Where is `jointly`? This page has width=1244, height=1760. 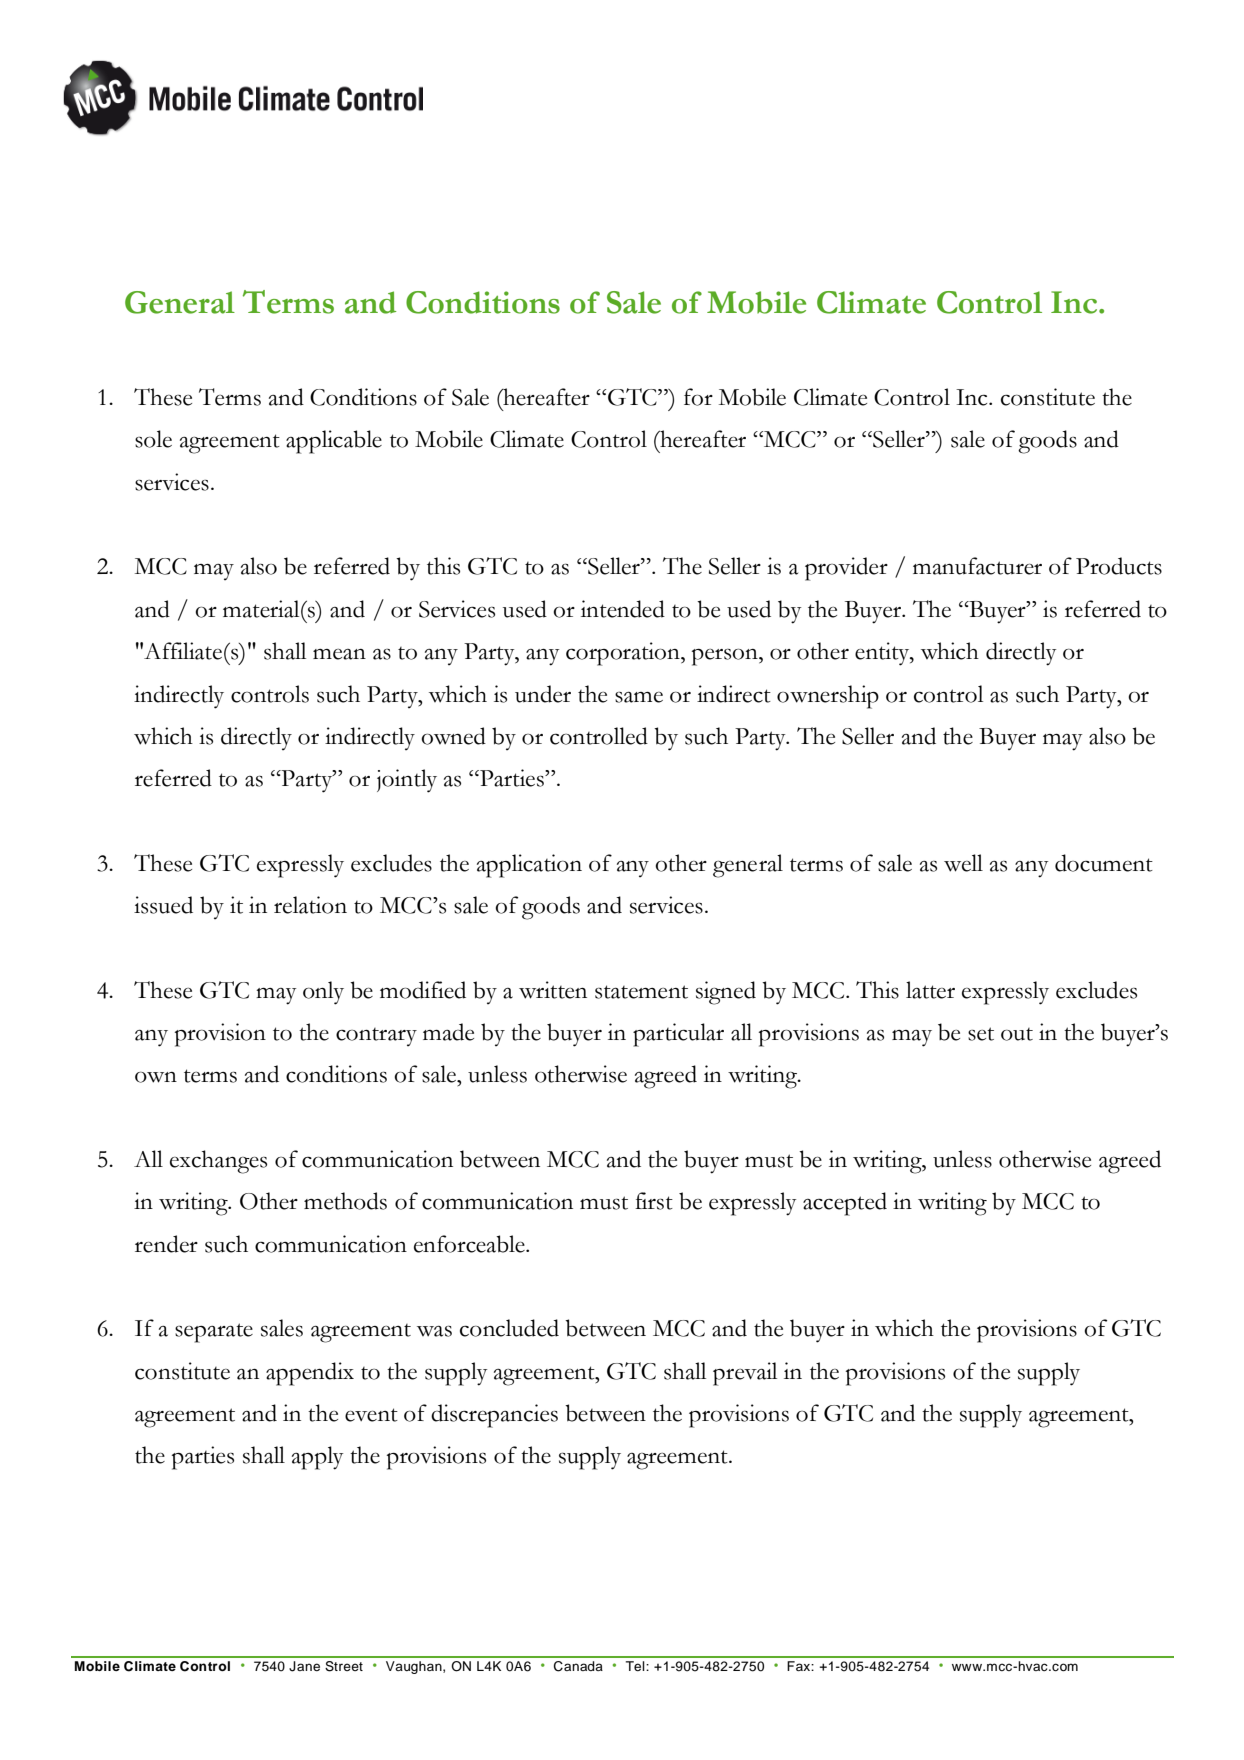
jointly is located at coordinates (407, 781).
